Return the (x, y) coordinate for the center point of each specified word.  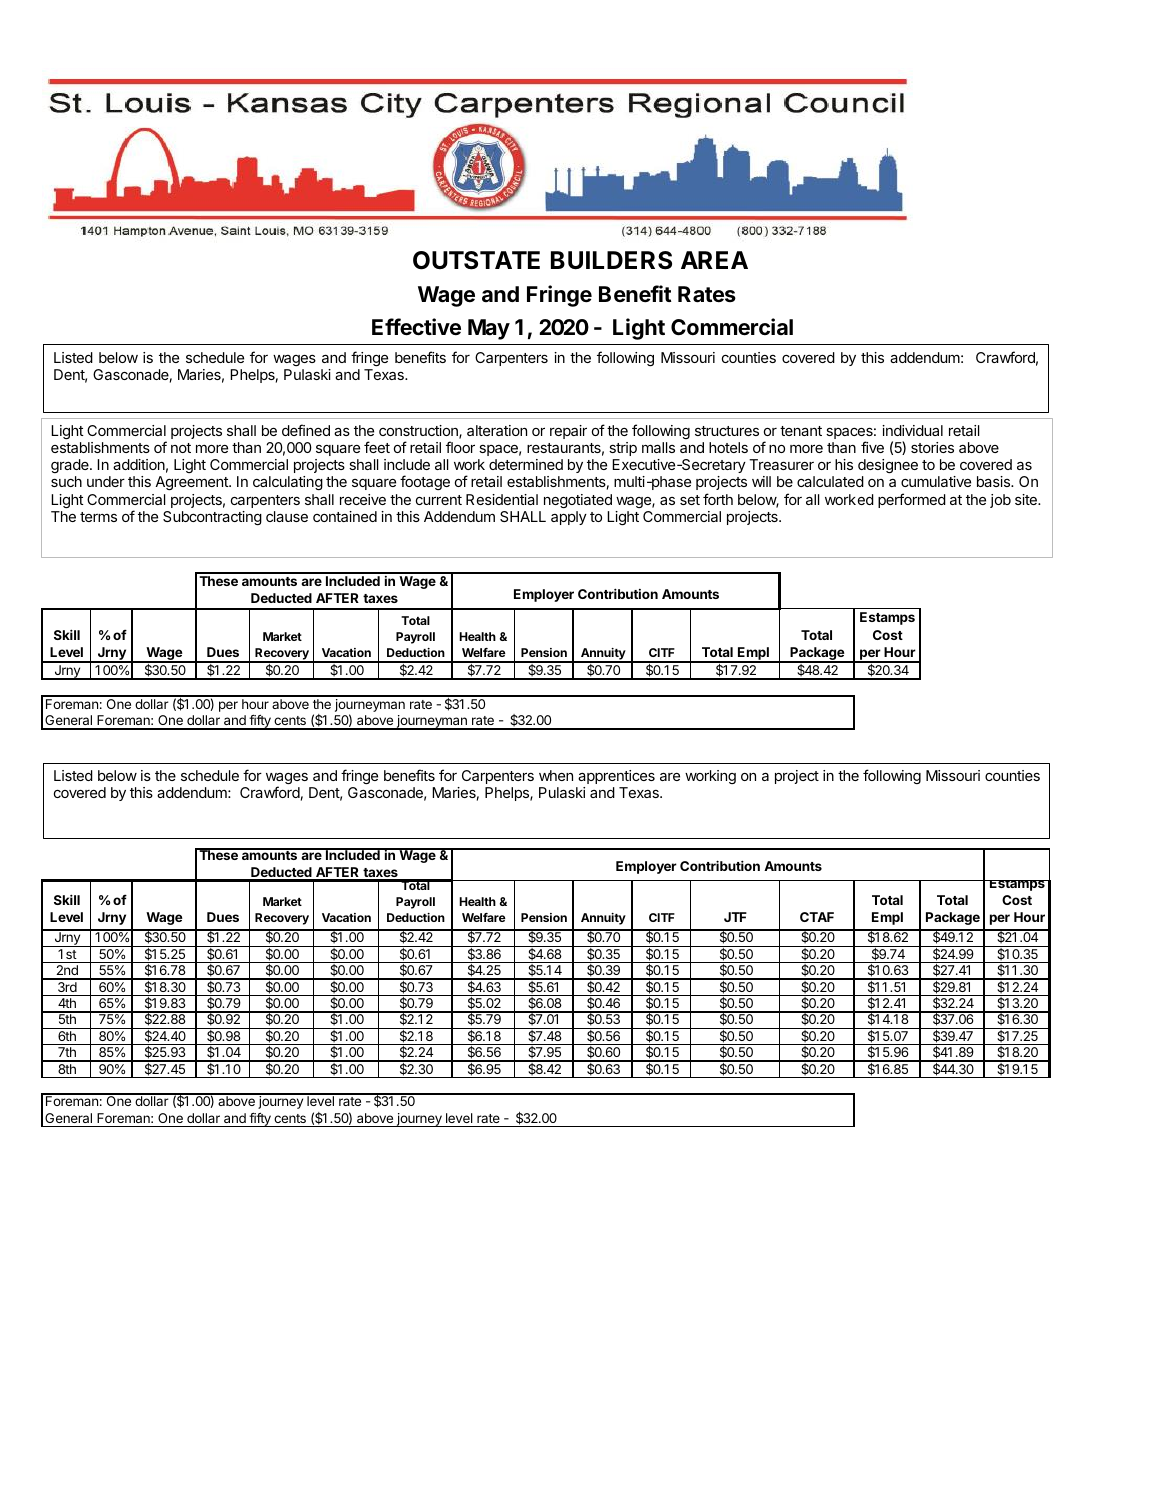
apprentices (616, 777)
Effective (416, 327)
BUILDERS (611, 260)
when (556, 775)
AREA (714, 260)
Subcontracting (212, 518)
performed (912, 500)
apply (569, 518)
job (1000, 501)
